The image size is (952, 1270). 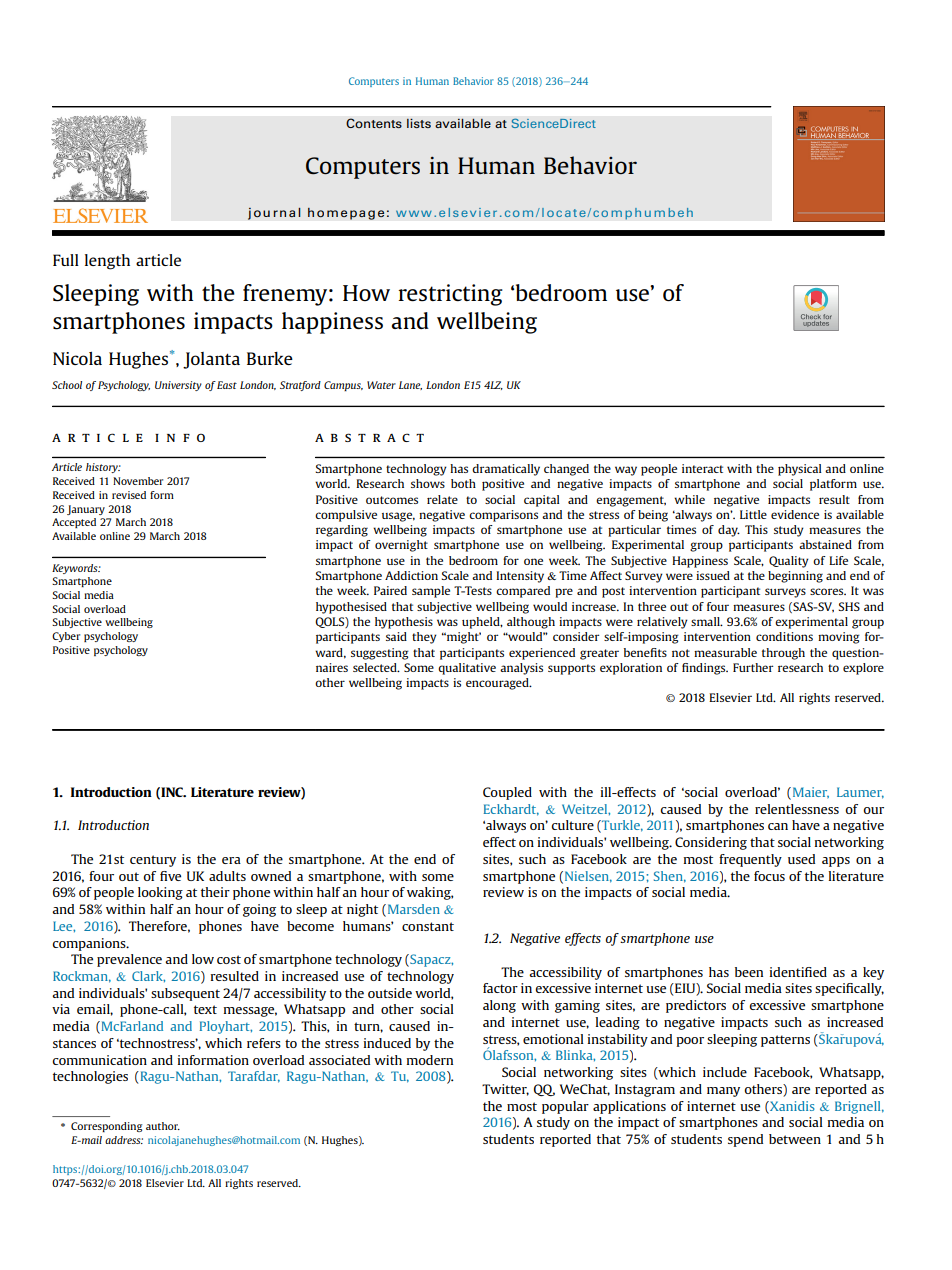 I want to click on many, so click(x=723, y=1092).
